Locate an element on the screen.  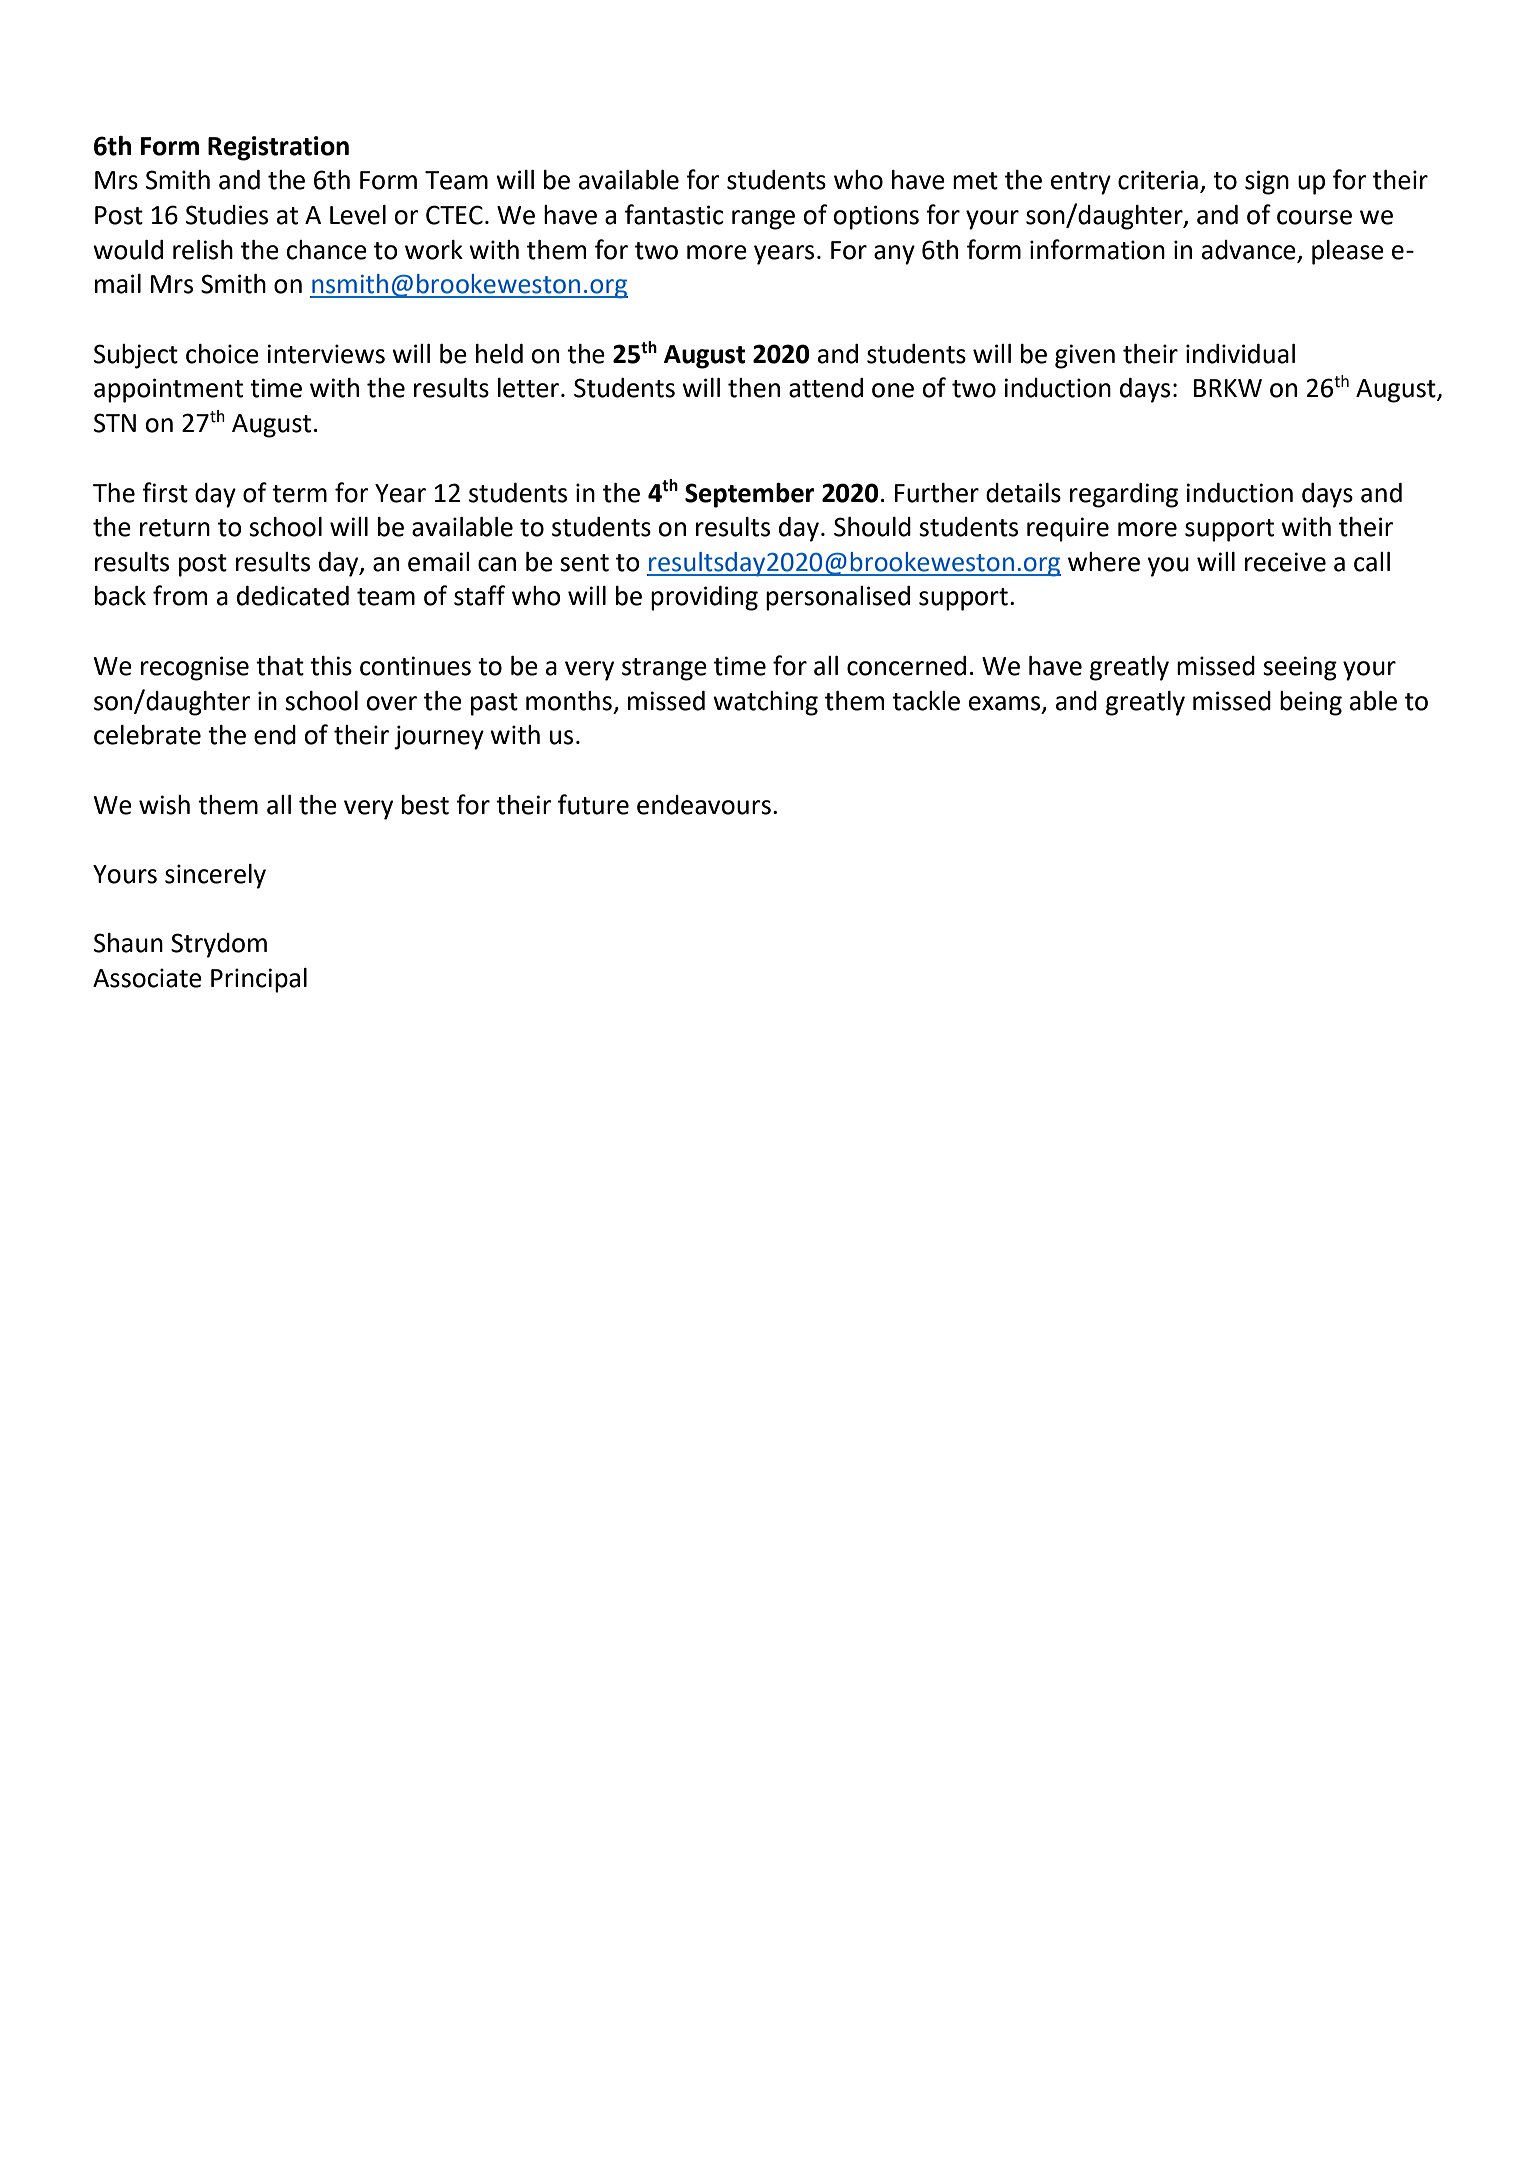
providing is located at coordinates (704, 598).
